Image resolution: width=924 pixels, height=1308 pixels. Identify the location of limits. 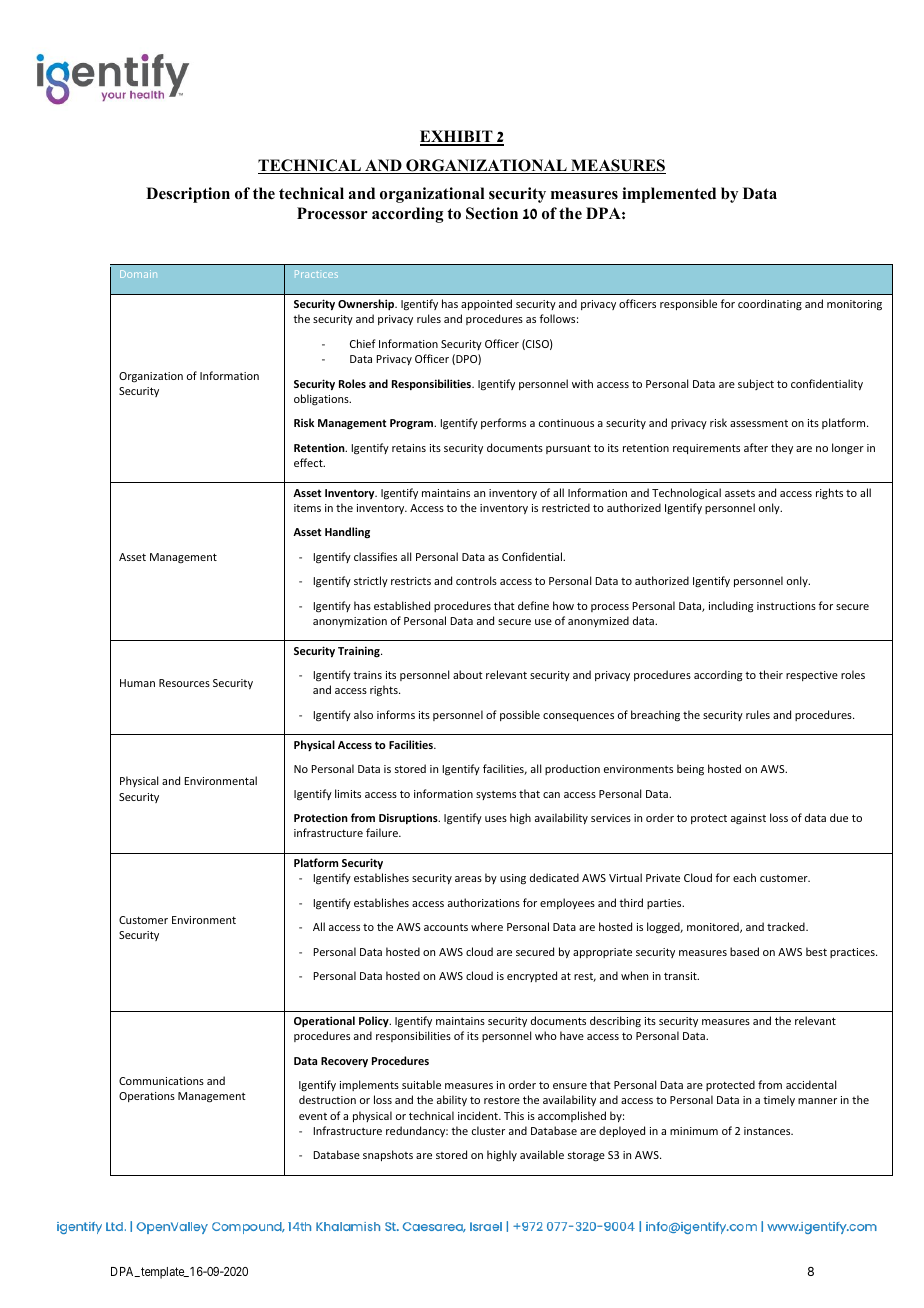
(348, 793).
